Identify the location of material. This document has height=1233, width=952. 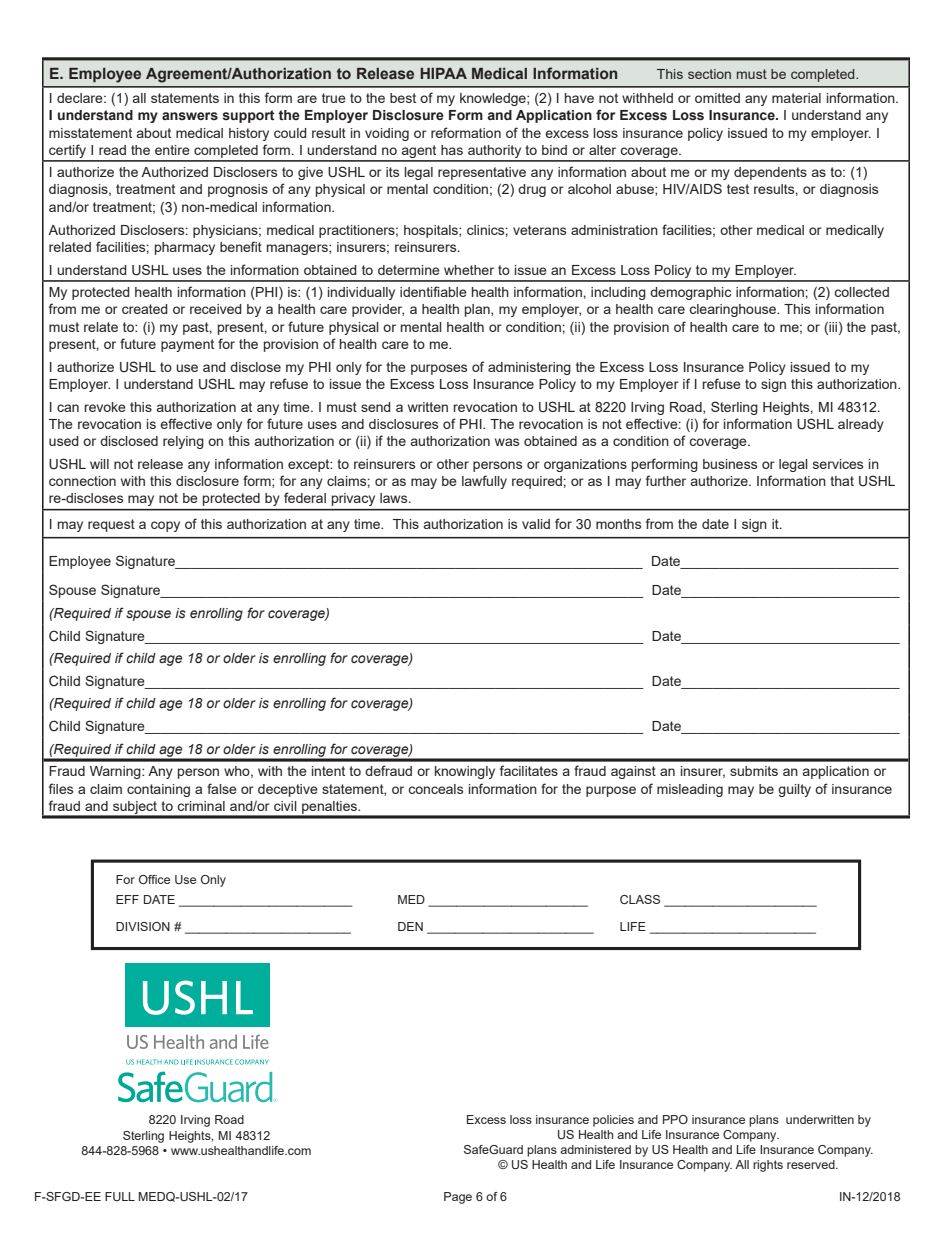
(796, 98).
